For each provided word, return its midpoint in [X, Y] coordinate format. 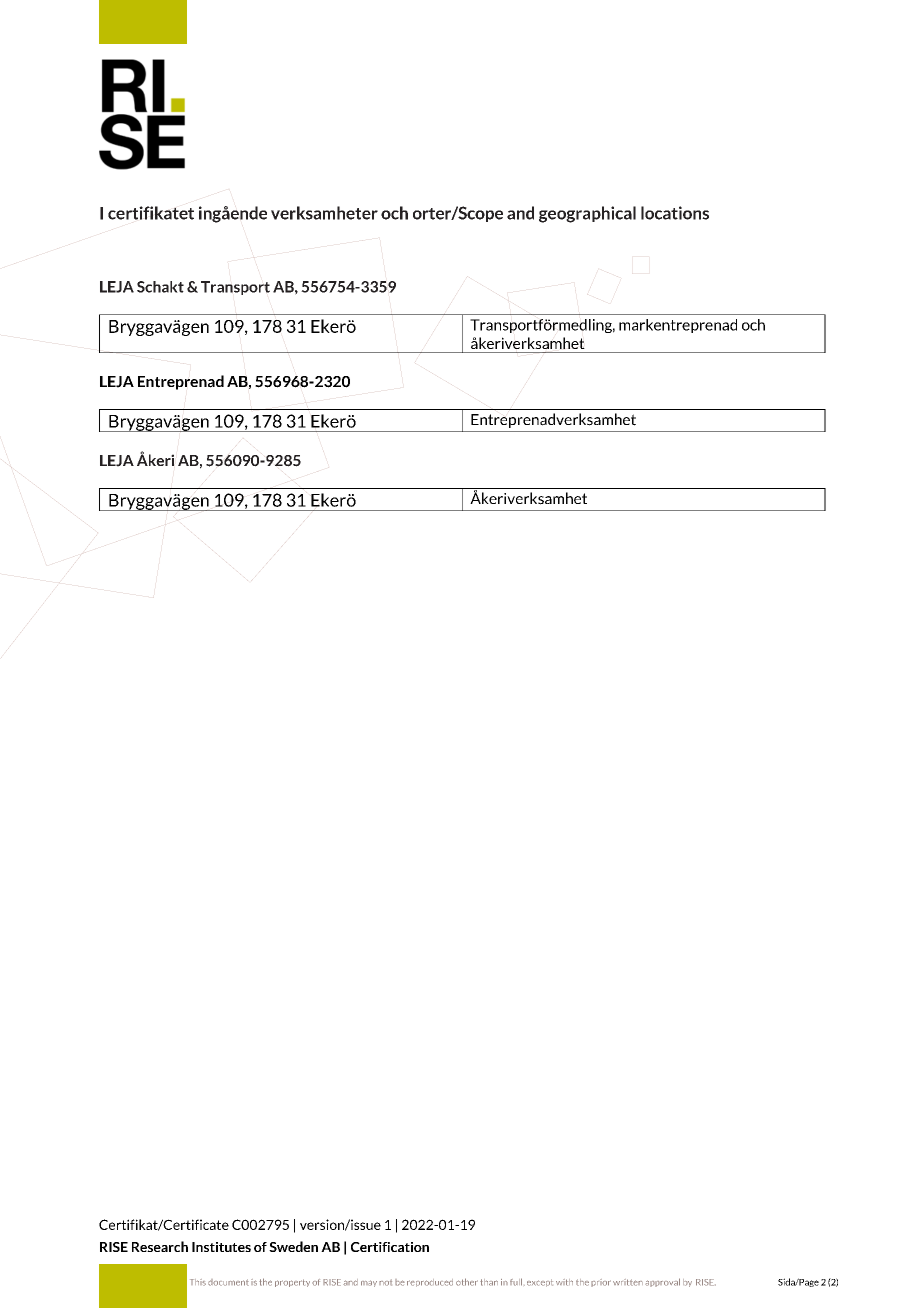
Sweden [293, 1246]
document [228, 1282]
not [385, 1282]
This [198, 1282]
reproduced [430, 1283]
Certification [390, 1247]
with [564, 1282]
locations [675, 213]
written [628, 1282]
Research [160, 1246]
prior [601, 1283]
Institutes [221, 1247]
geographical [587, 214]
